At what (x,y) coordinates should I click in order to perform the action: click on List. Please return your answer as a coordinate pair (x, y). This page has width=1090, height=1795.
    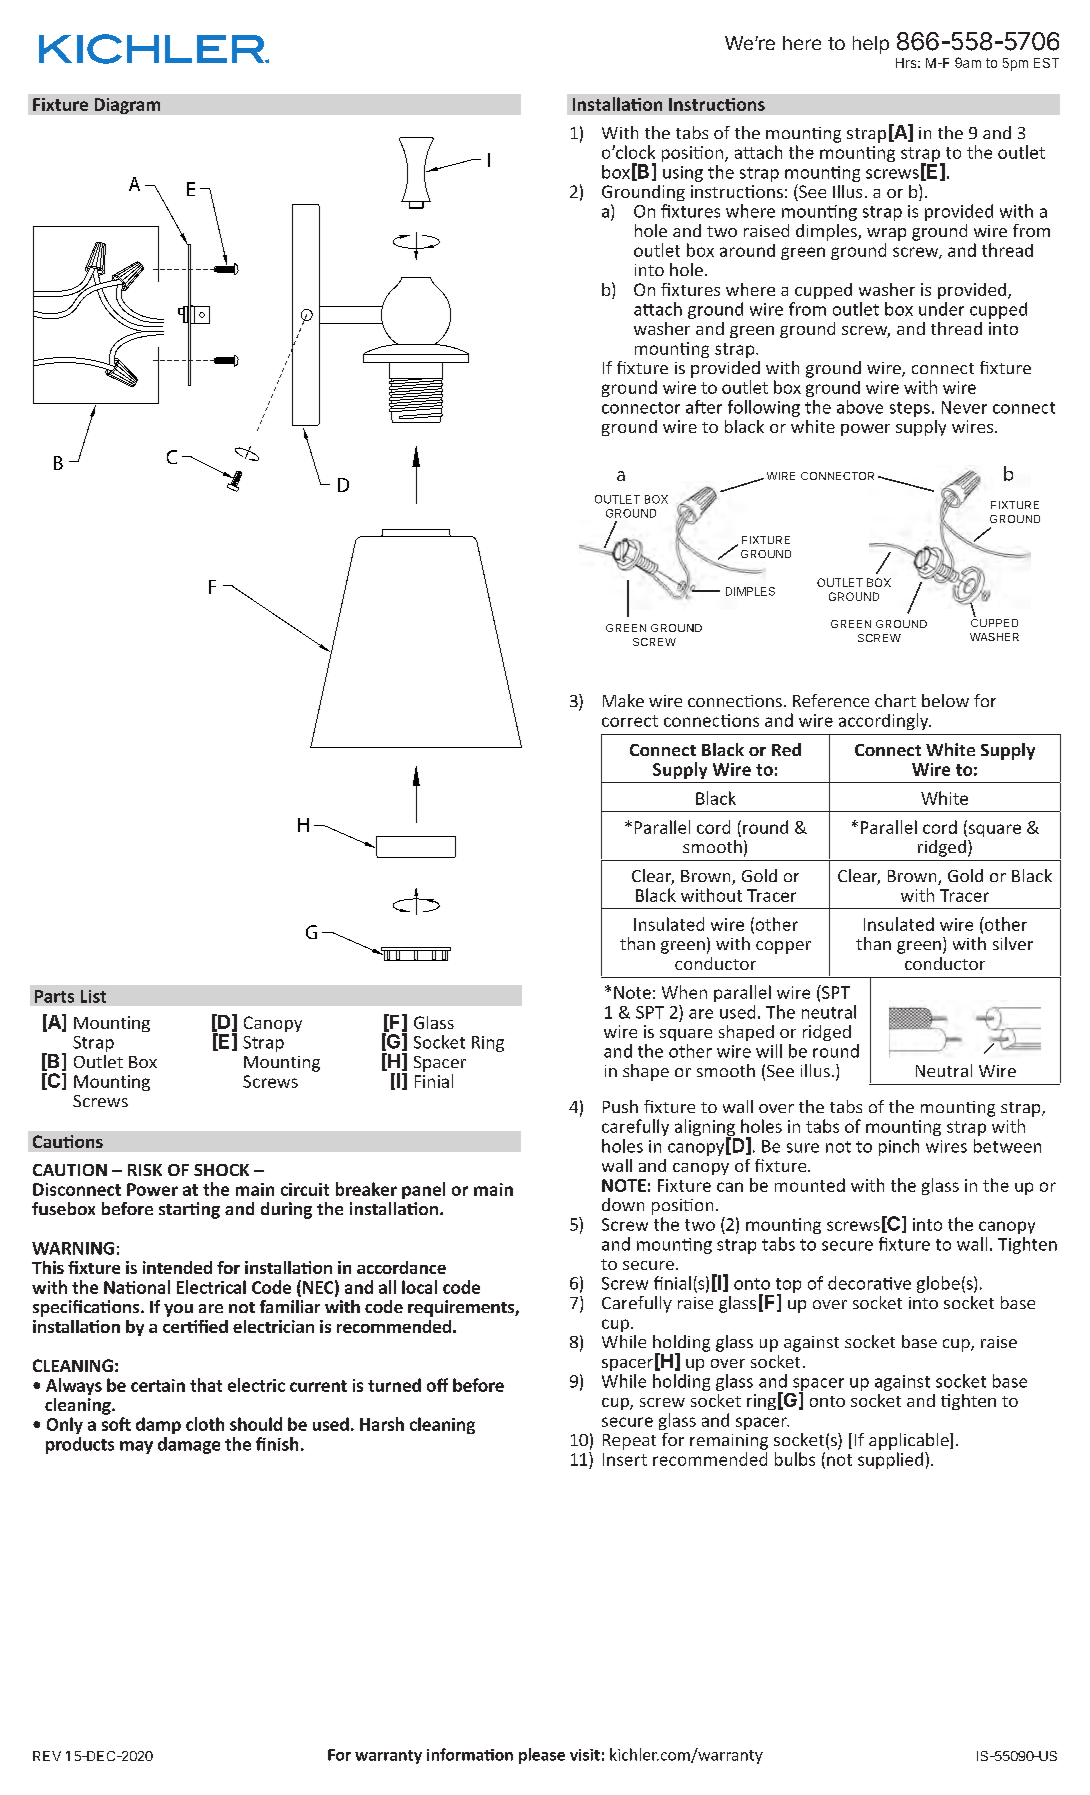
    Looking at the image, I should click on (93, 996).
